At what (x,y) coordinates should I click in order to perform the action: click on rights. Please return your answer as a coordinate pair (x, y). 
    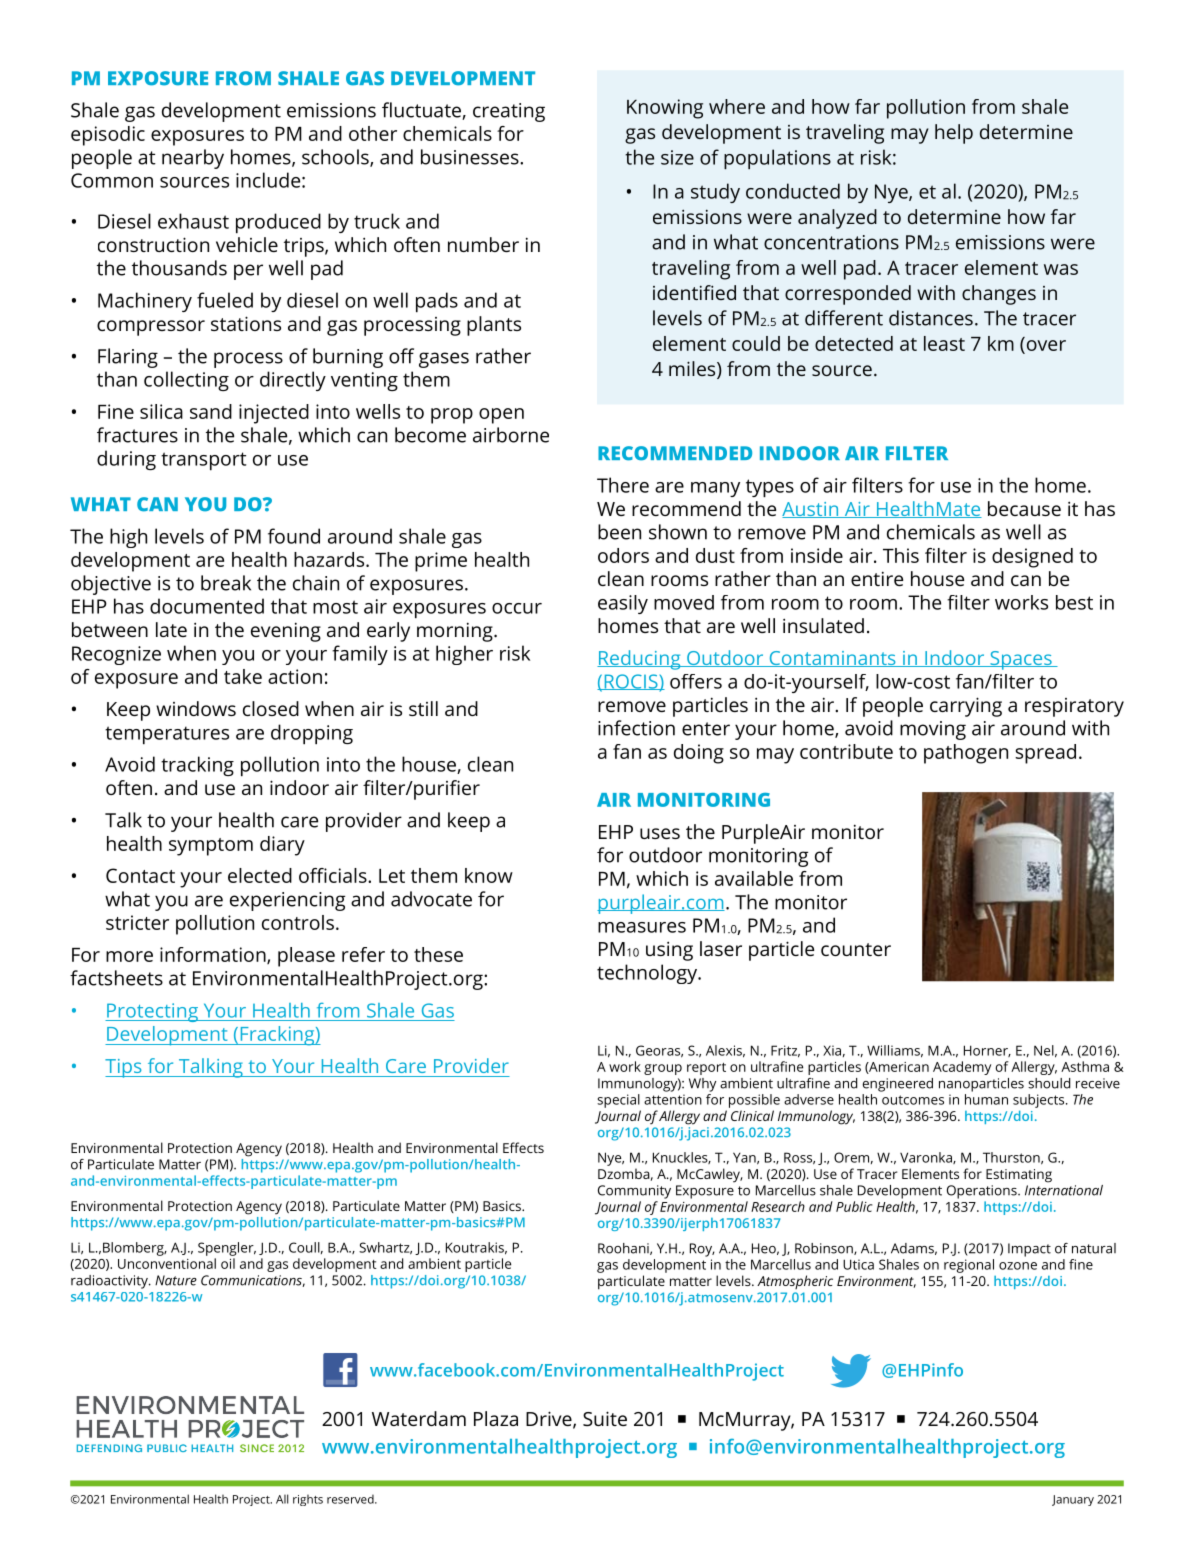
    Looking at the image, I should click on (308, 1500).
